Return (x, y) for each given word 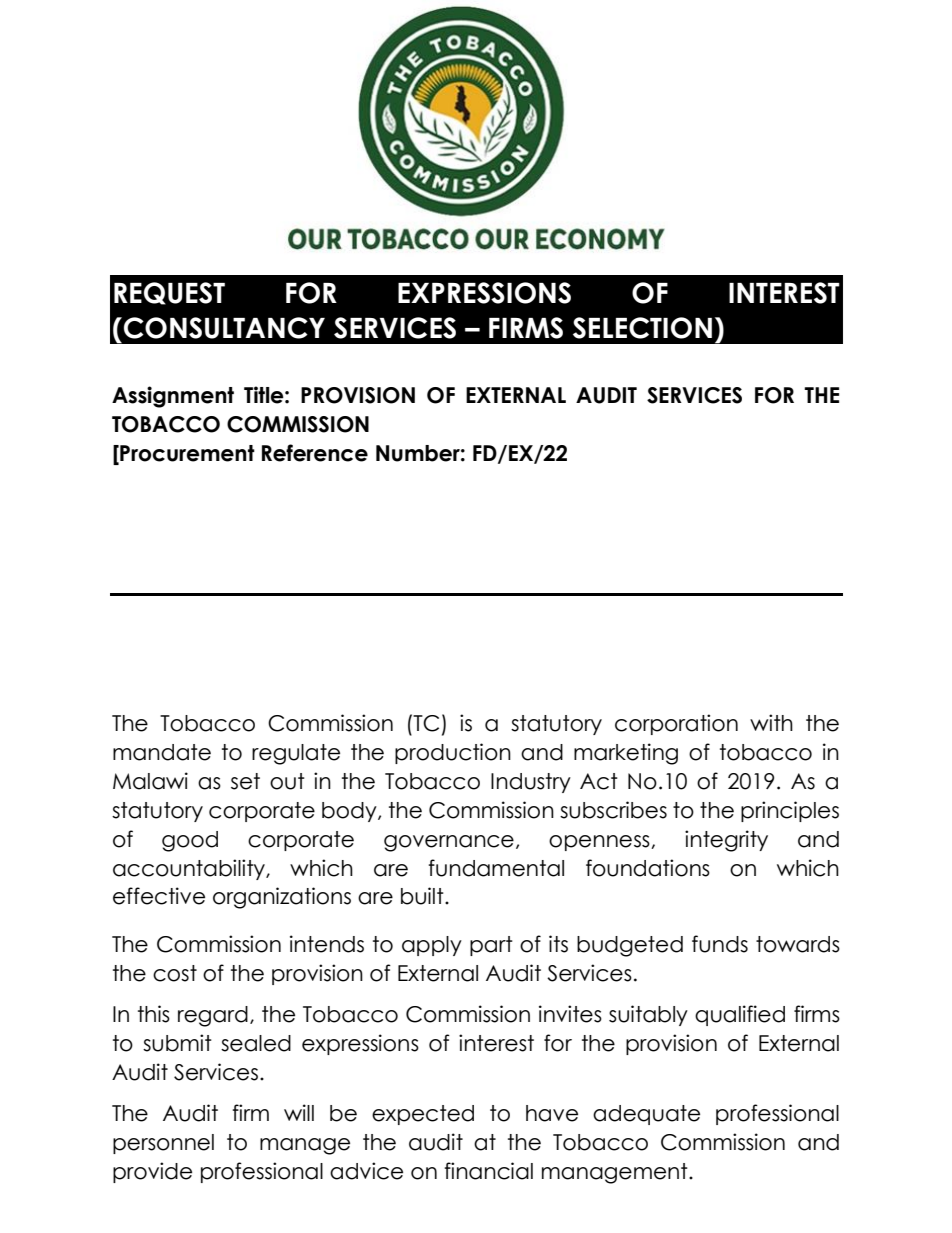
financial (488, 1171)
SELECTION (642, 328)
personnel (163, 1144)
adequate (646, 1115)
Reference (315, 453)
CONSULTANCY (223, 328)
